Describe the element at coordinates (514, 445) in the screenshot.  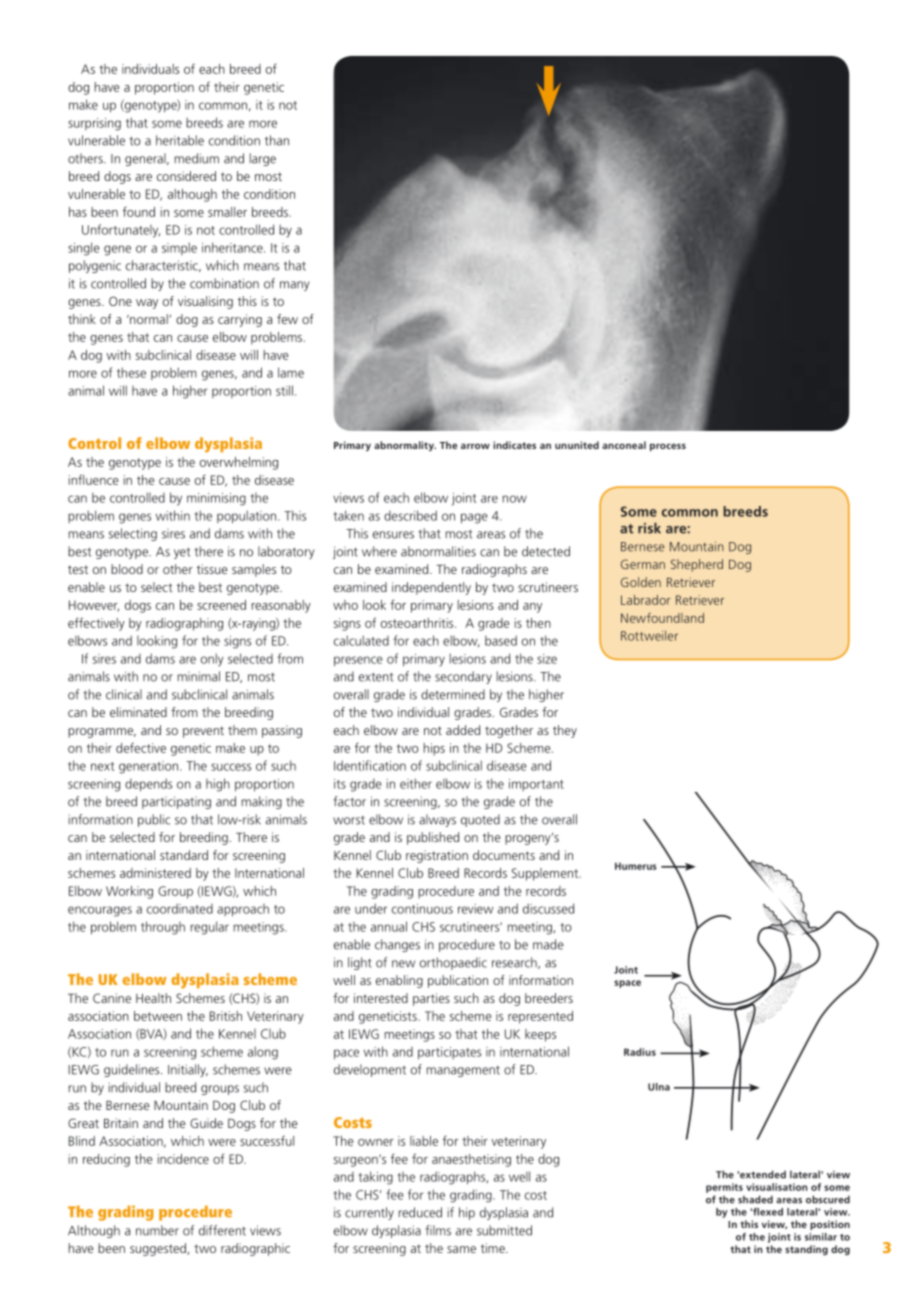
I see `indicates` at that location.
